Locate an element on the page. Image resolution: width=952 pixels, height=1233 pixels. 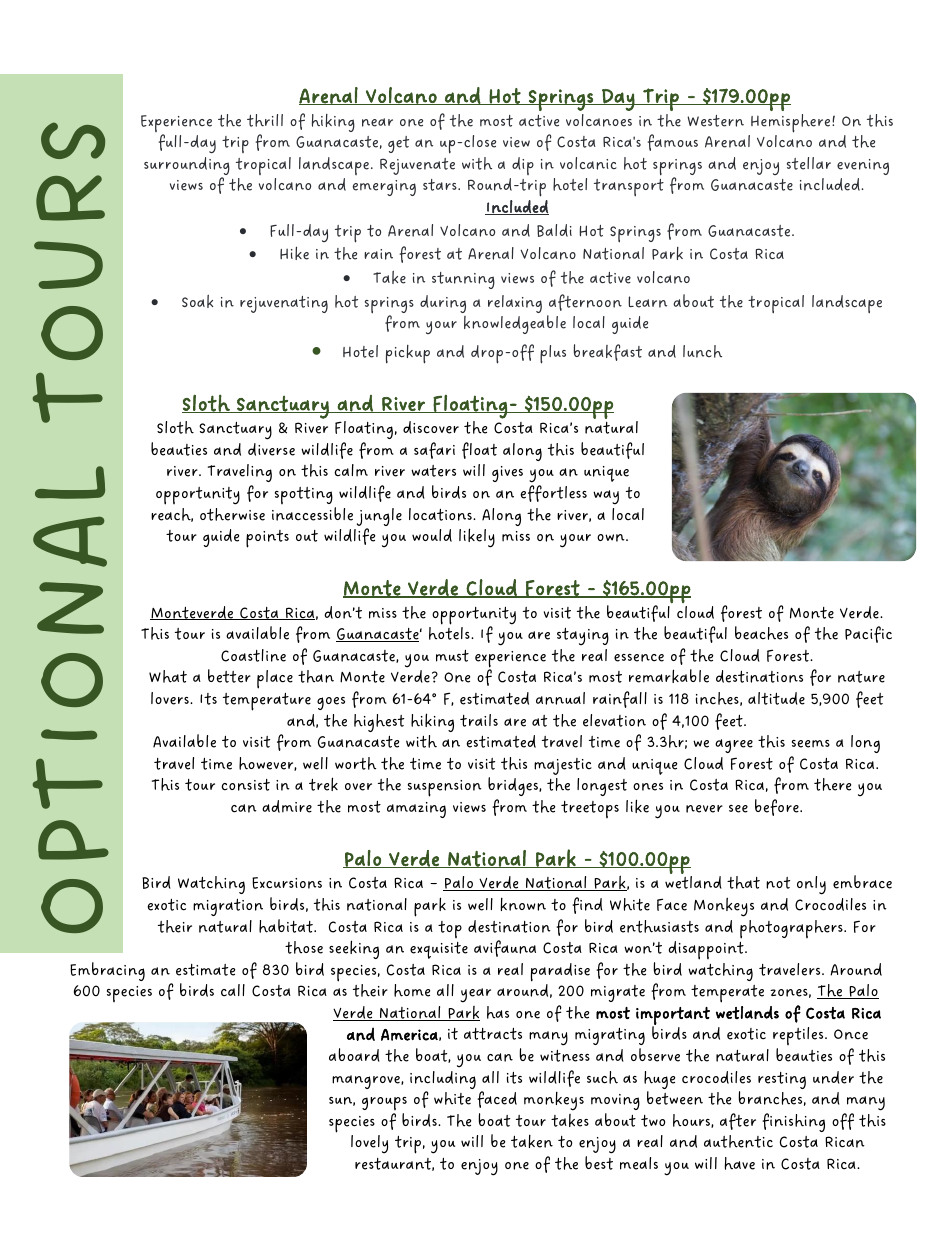
must is located at coordinates (452, 656).
